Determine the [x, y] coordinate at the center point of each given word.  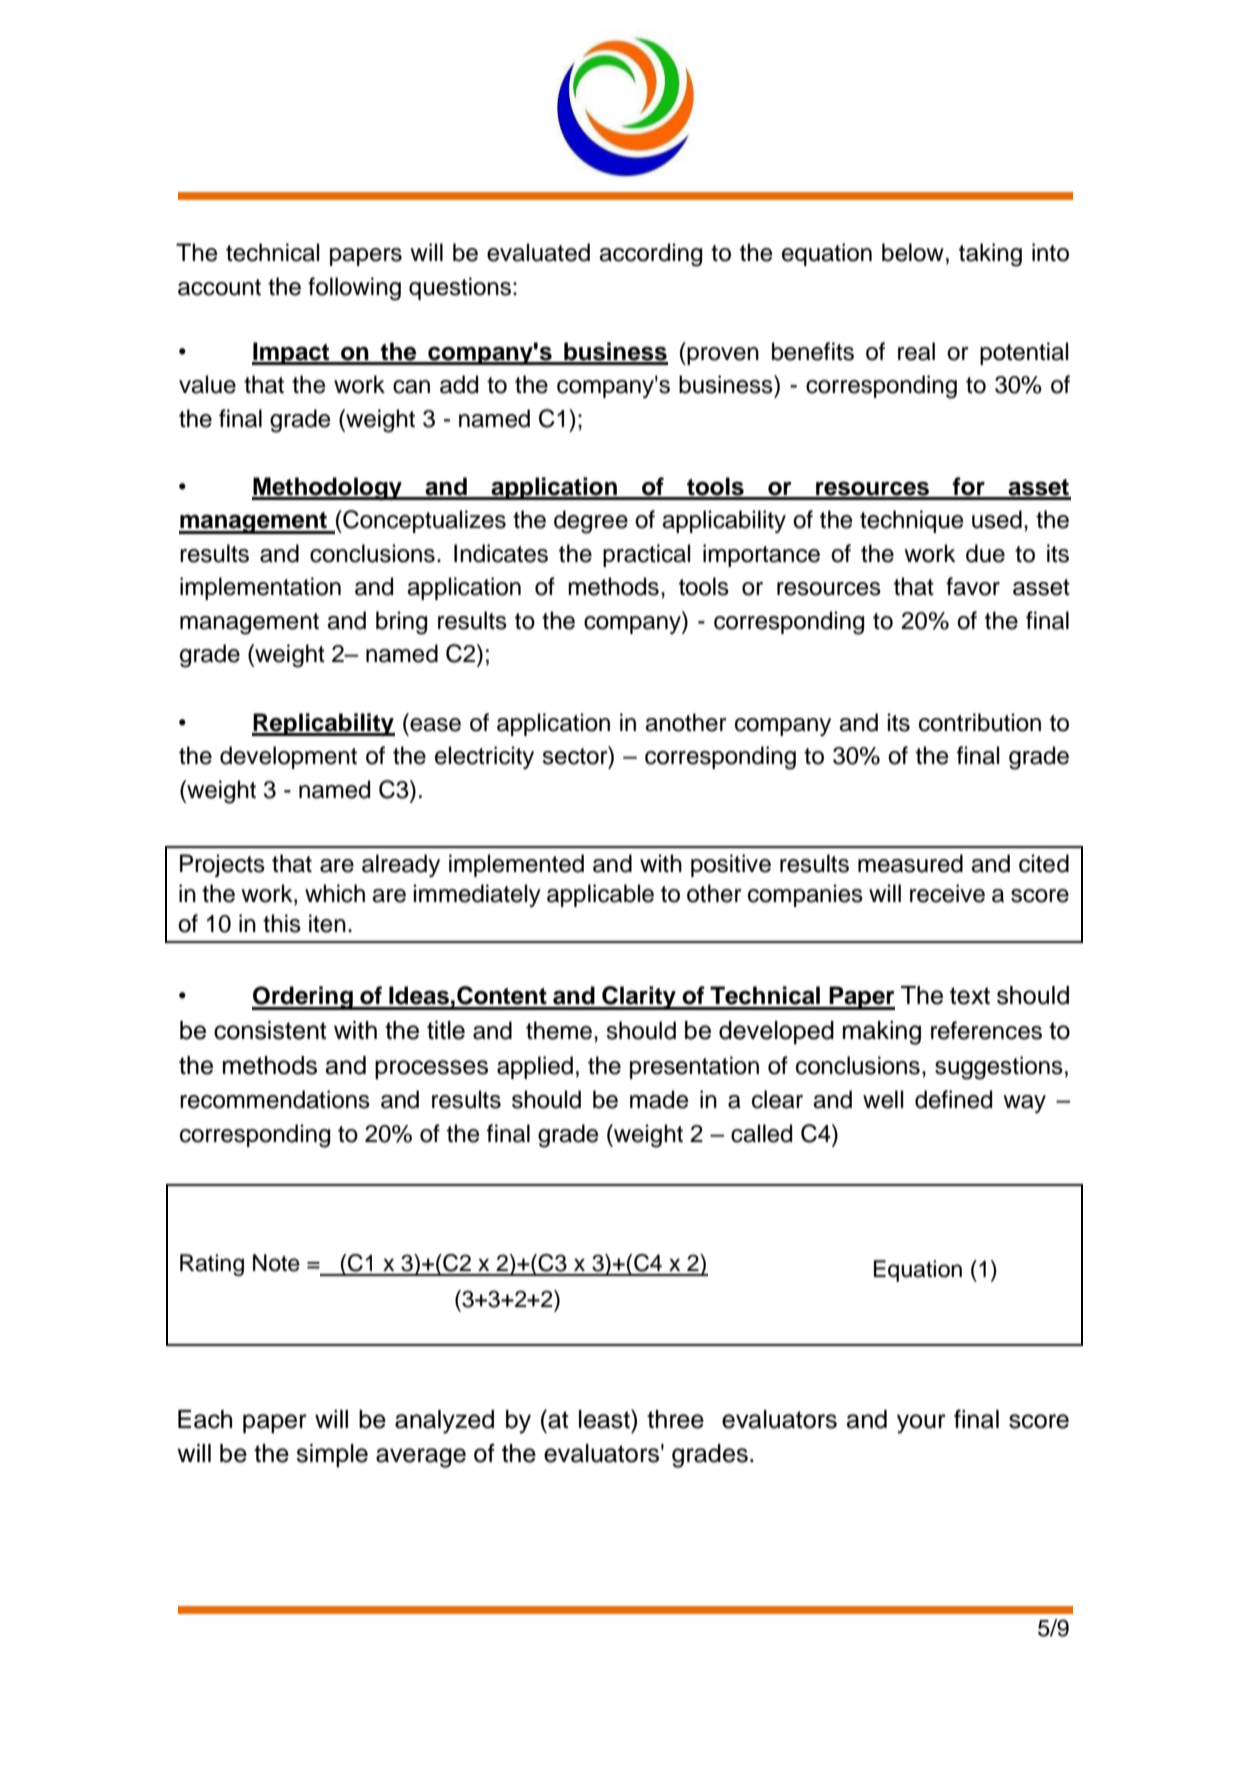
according [650, 255]
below [913, 252]
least [605, 1419]
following [354, 289]
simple [332, 1456]
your [921, 1424]
